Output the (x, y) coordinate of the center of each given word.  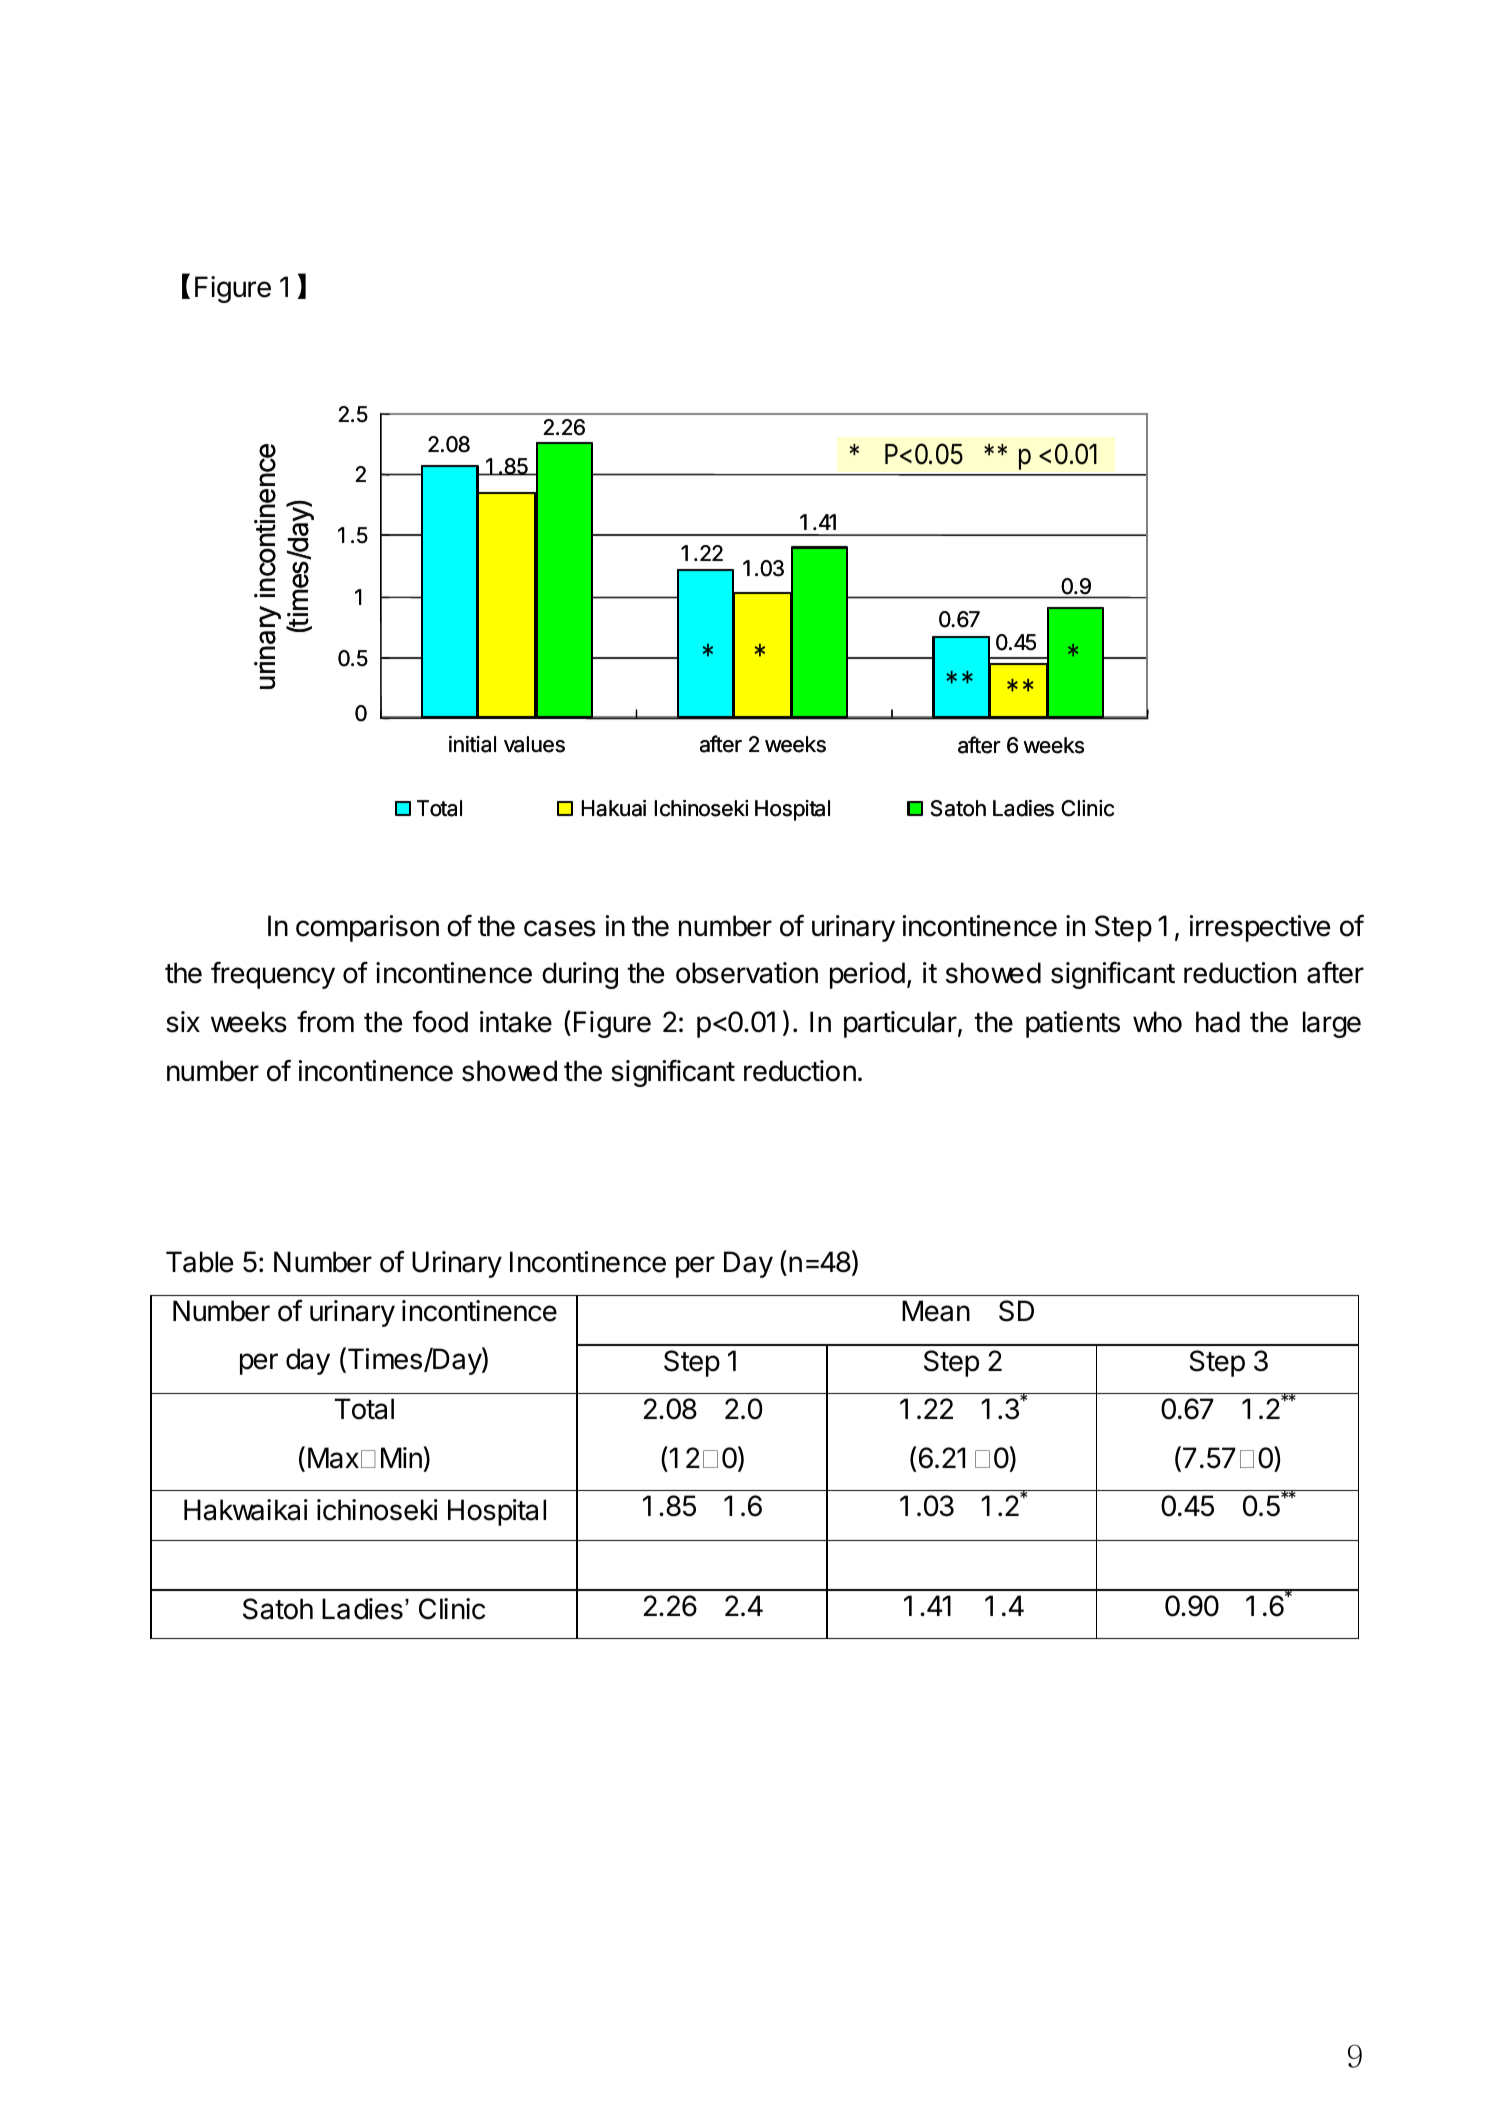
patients (1073, 1024)
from (325, 1022)
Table (199, 1262)
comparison (367, 928)
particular (900, 1024)
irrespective (1260, 928)
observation (747, 973)
